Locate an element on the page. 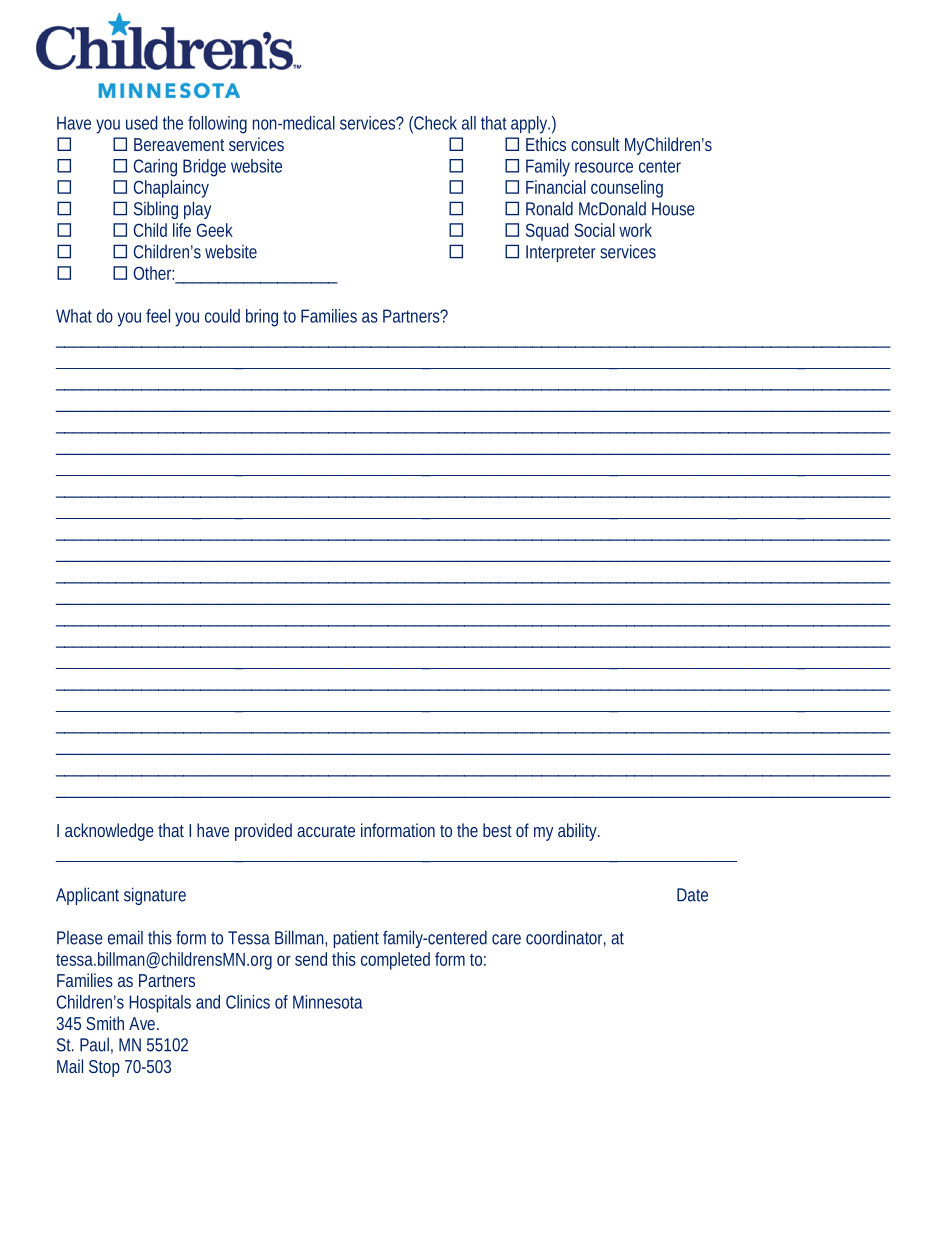  feel is located at coordinates (158, 316).
